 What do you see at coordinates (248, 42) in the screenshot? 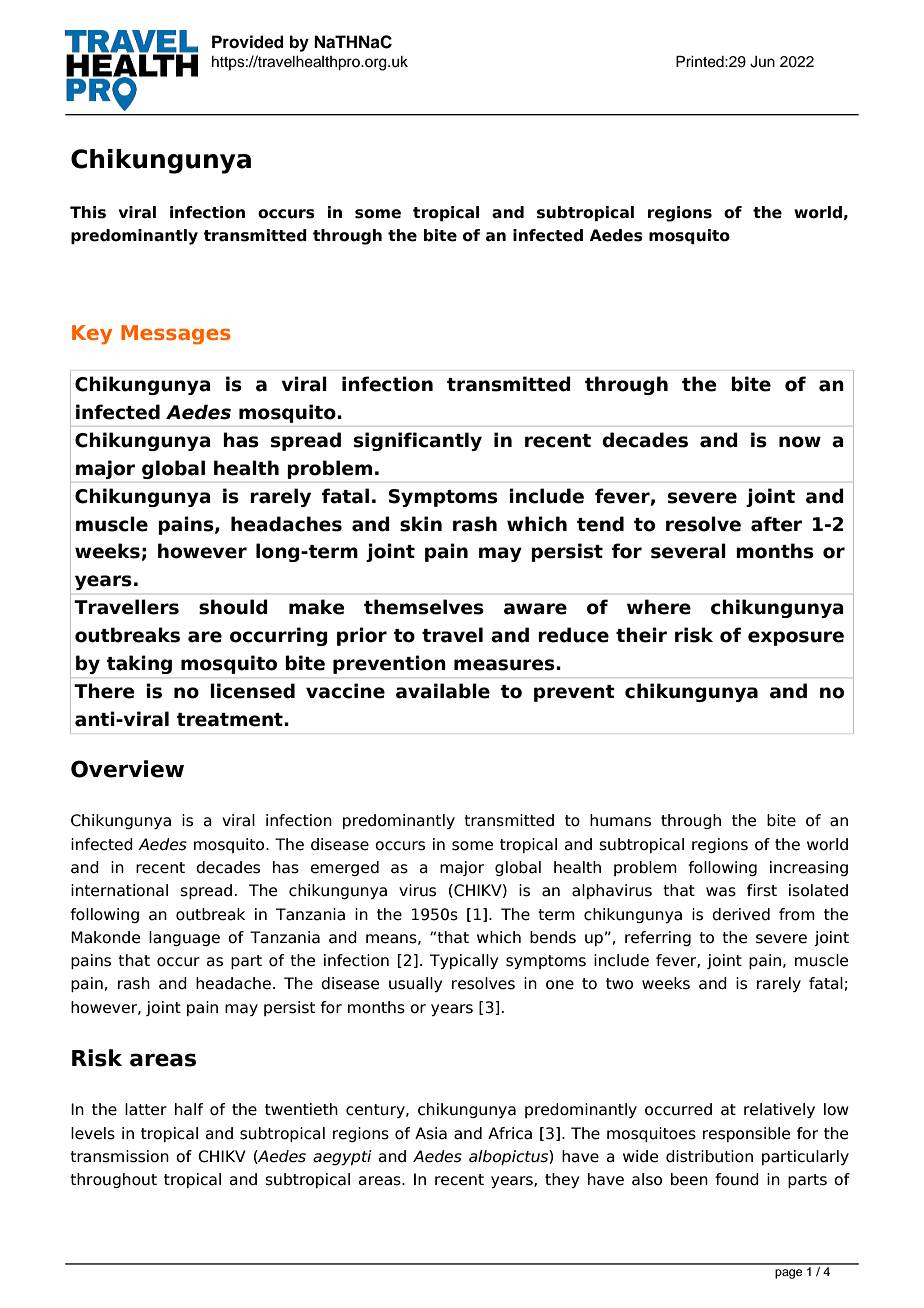
I see `Provided` at bounding box center [248, 42].
